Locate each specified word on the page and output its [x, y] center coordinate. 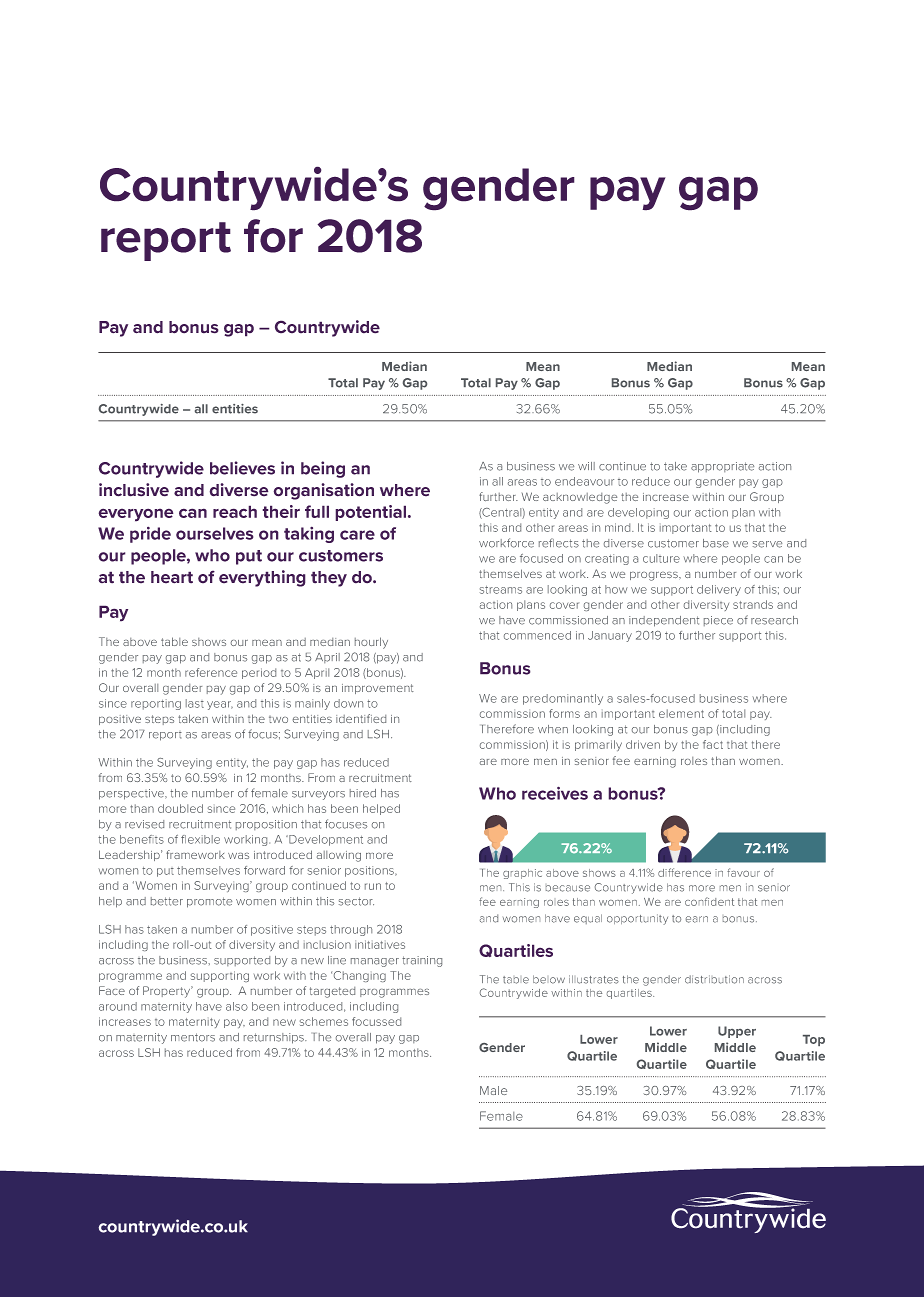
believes [242, 468]
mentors [193, 1037]
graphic [522, 874]
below [549, 979]
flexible [200, 839]
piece [718, 621]
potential [370, 513]
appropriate [722, 467]
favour [743, 872]
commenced [537, 635]
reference [211, 672]
